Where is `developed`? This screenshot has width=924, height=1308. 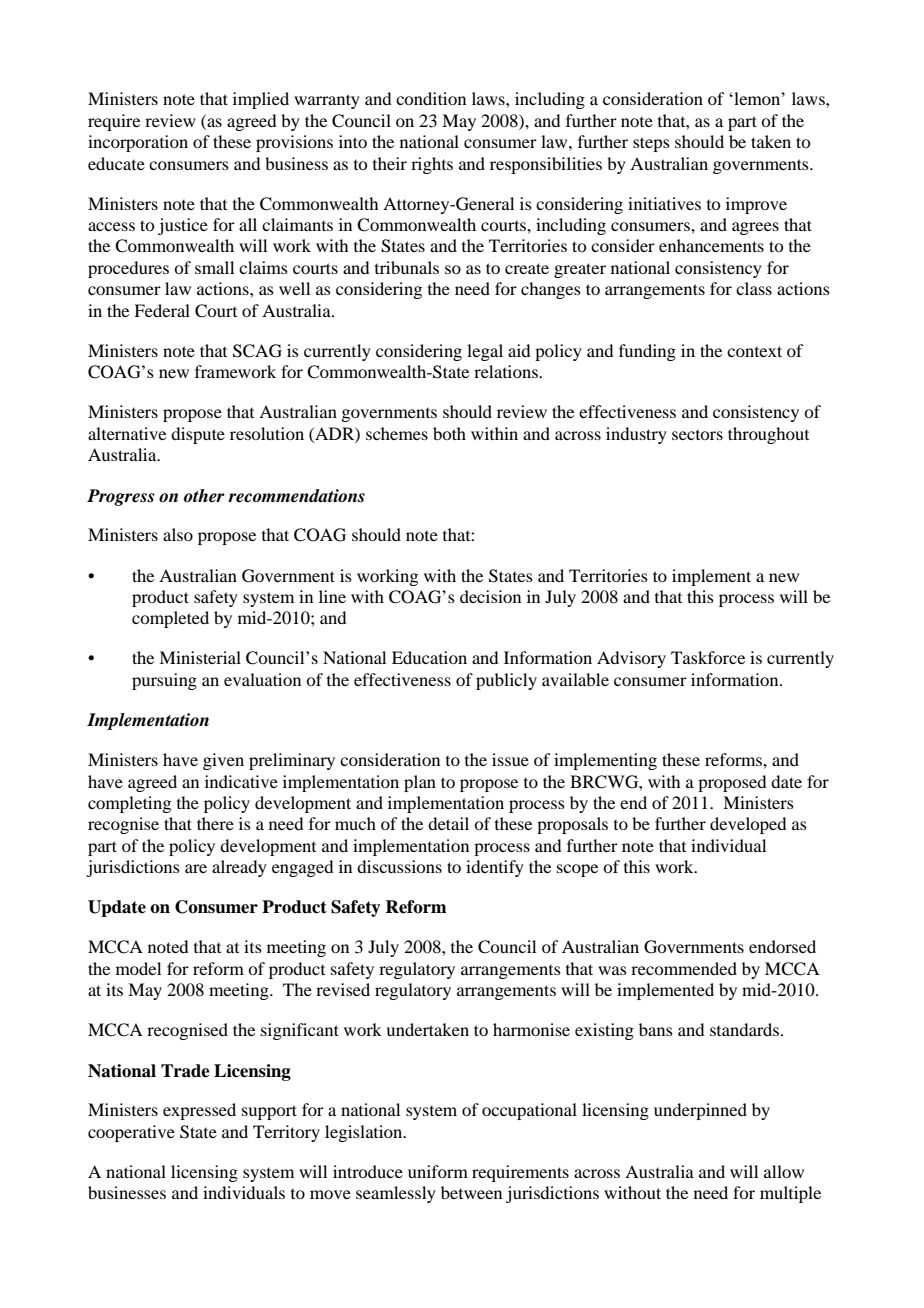 developed is located at coordinates (748, 825).
